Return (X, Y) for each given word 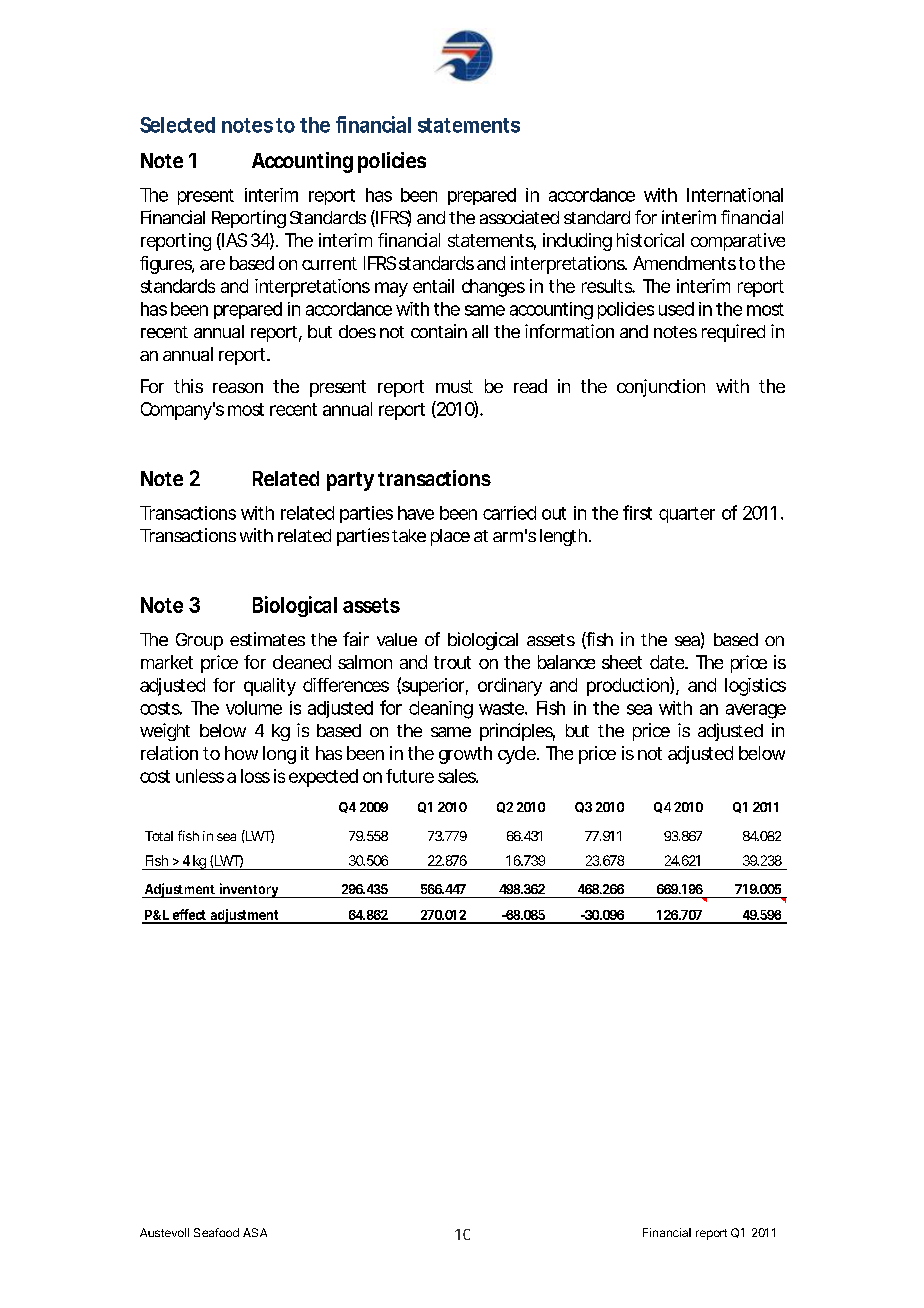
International (735, 195)
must (454, 386)
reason (238, 388)
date (667, 662)
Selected (177, 125)
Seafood (216, 1232)
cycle (517, 755)
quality (270, 687)
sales (457, 776)
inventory (248, 890)
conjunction (661, 388)
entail (433, 286)
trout (452, 662)
